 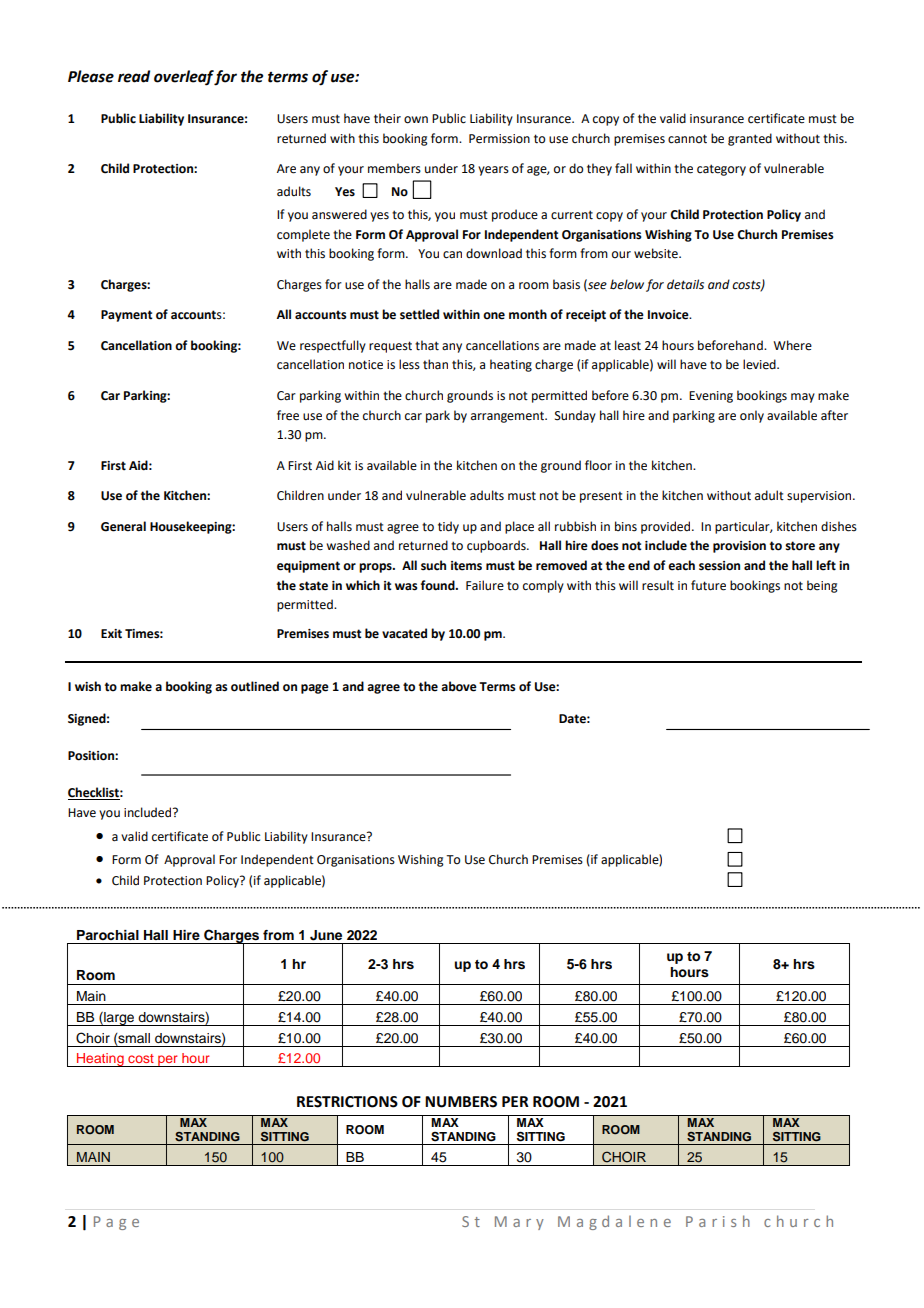 I want to click on Failure, so click(x=485, y=585).
